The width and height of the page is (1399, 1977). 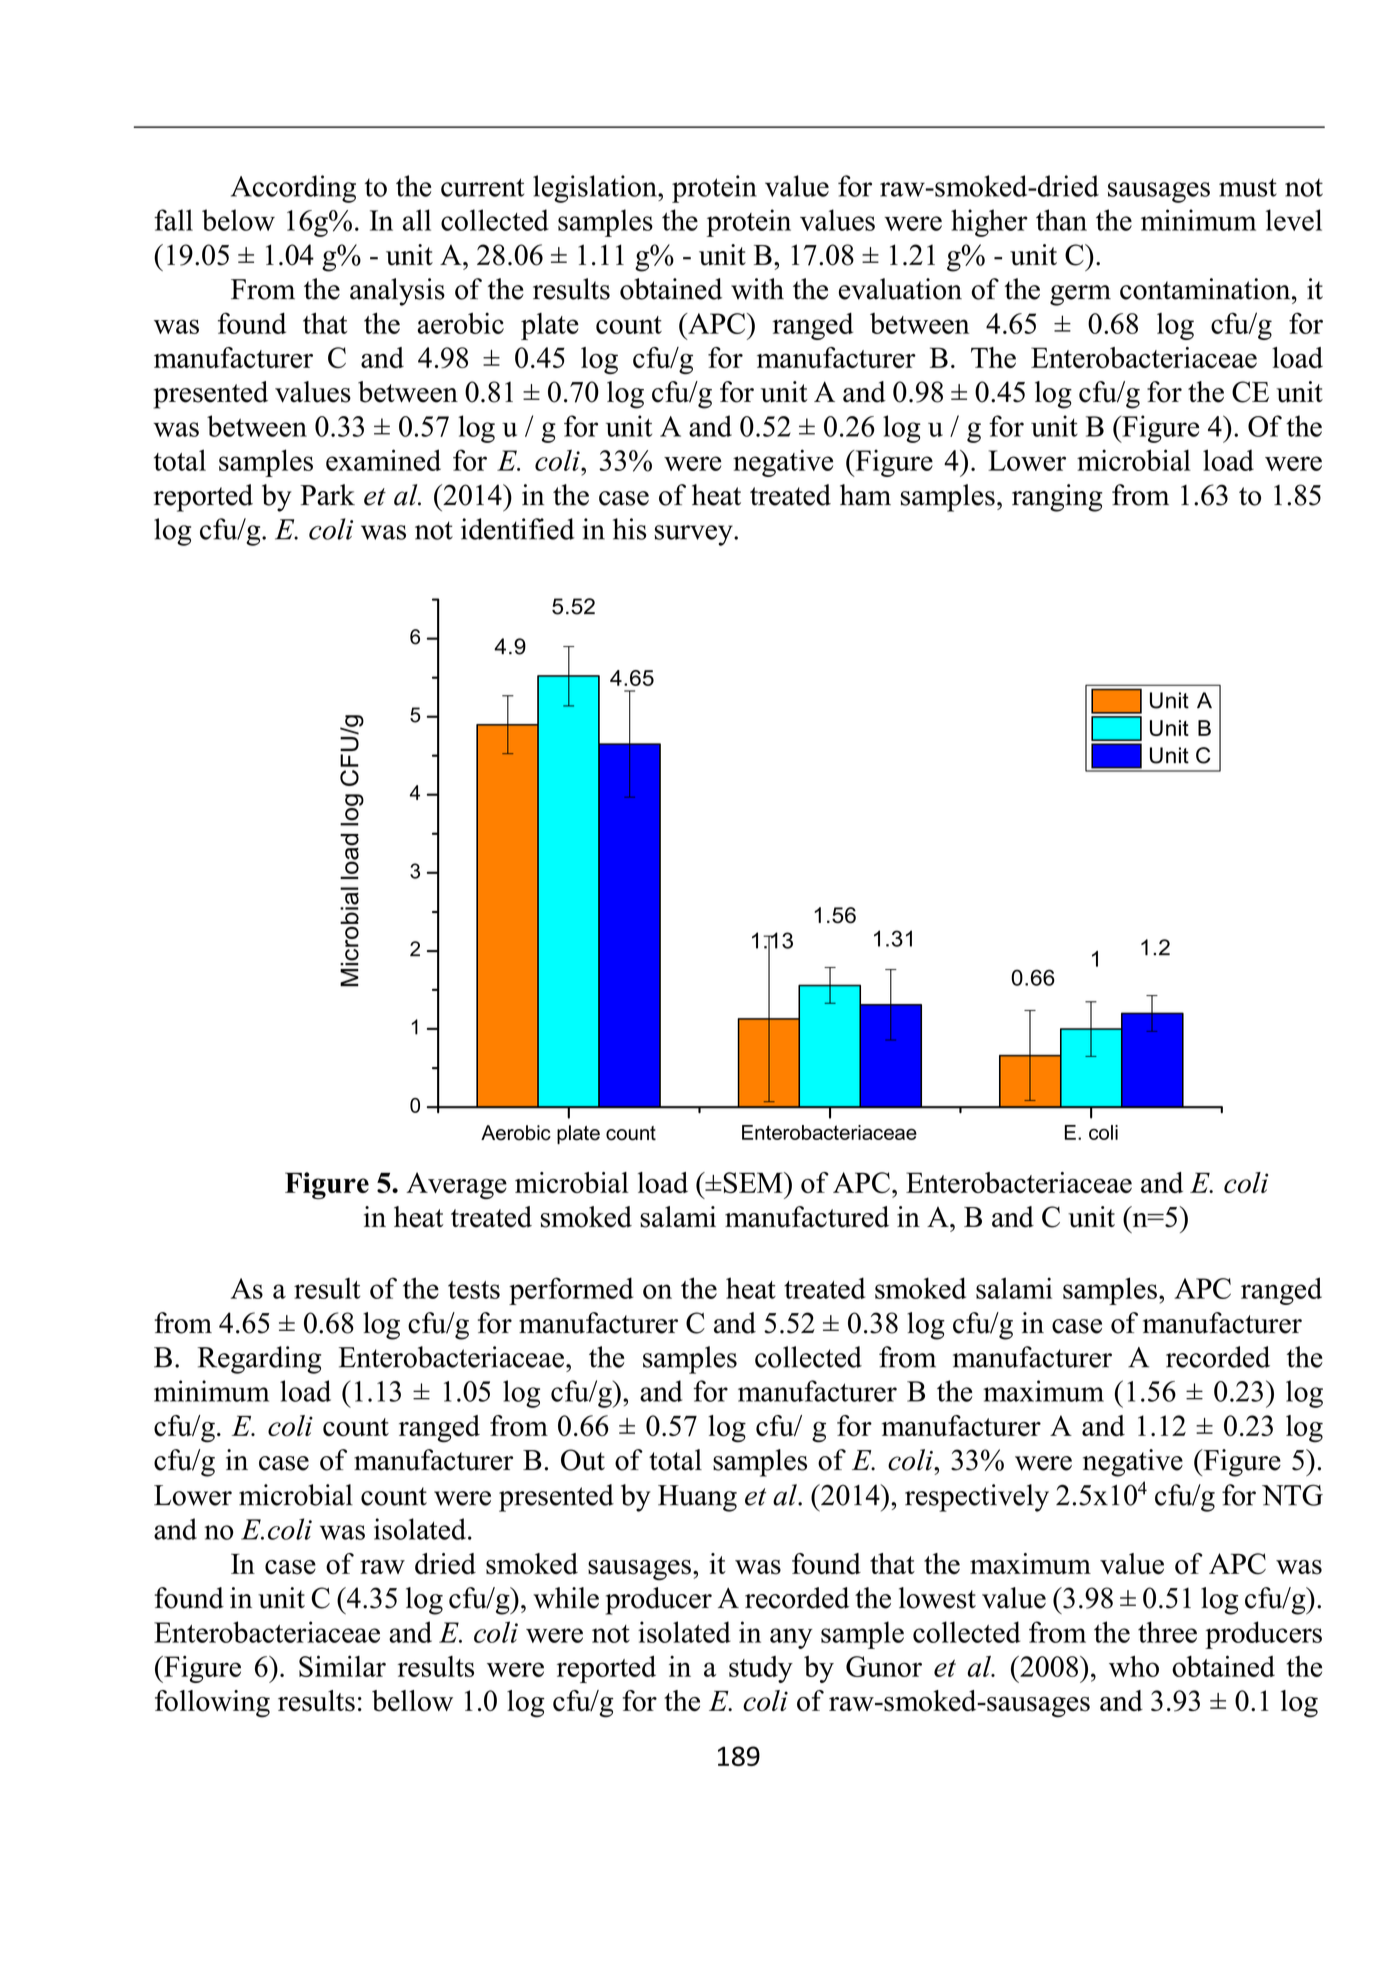 I want to click on than, so click(x=1061, y=220).
